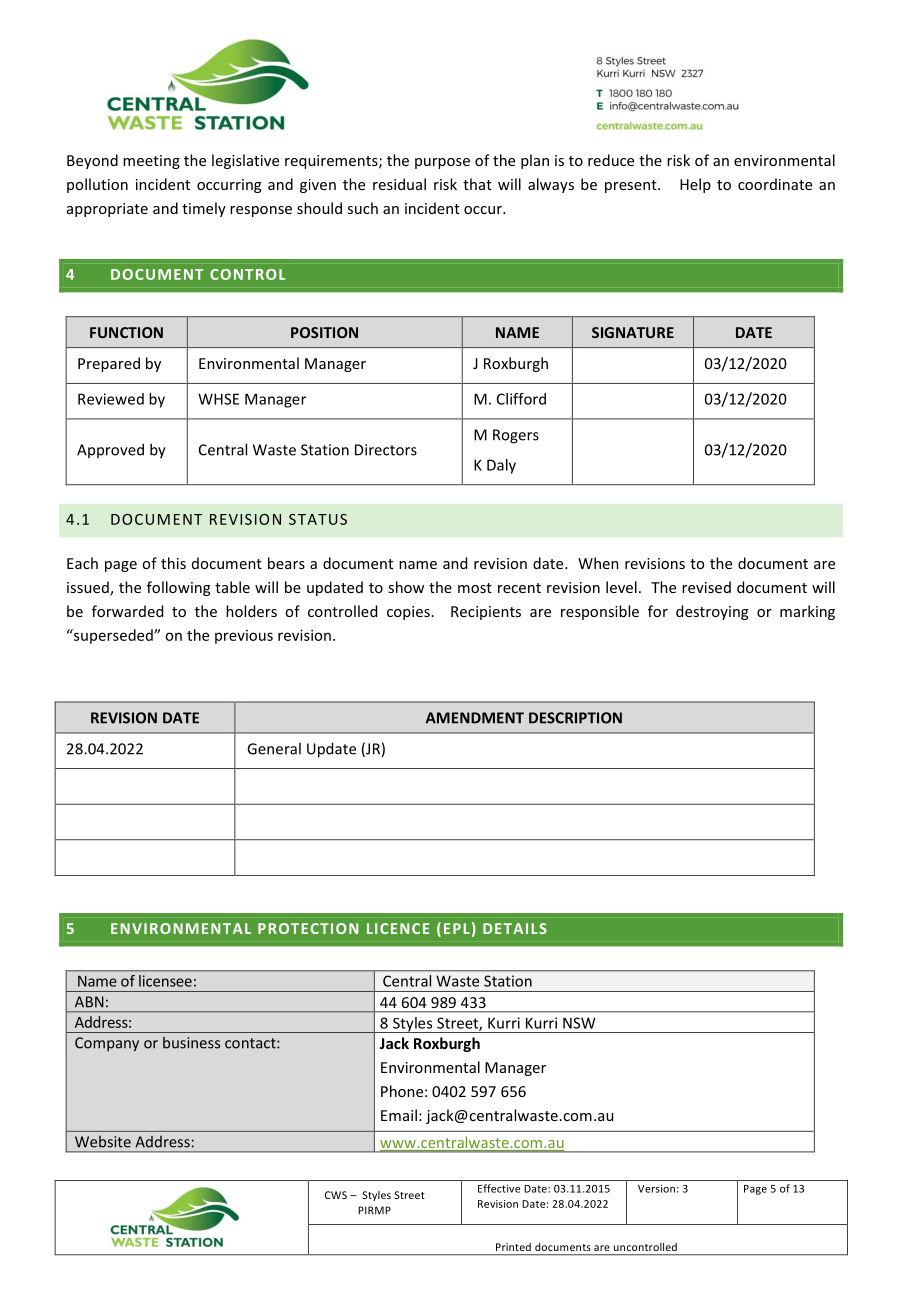 Image resolution: width=924 pixels, height=1308 pixels. What do you see at coordinates (477, 184) in the screenshot?
I see `that` at bounding box center [477, 184].
